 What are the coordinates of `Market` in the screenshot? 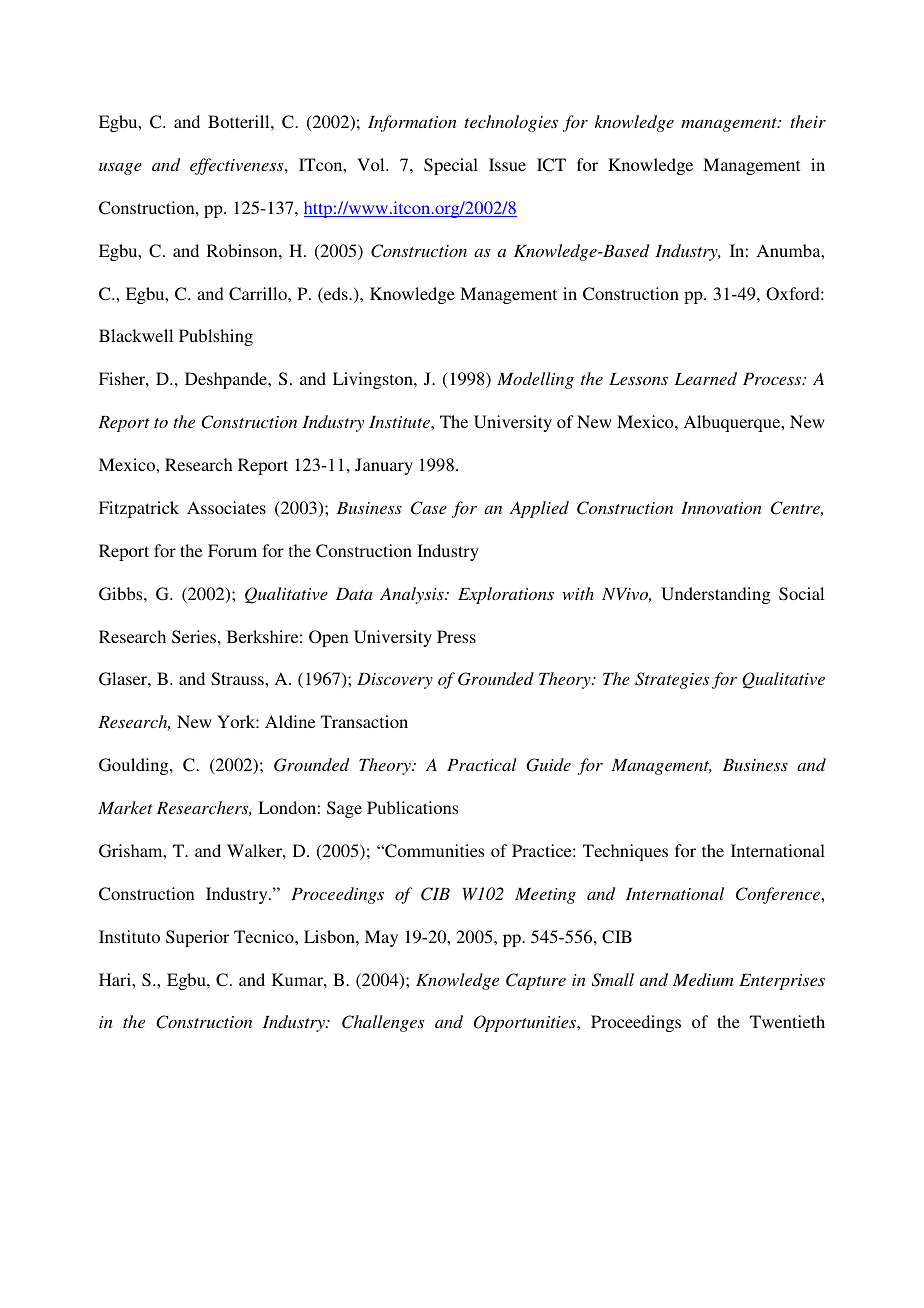 It's located at (125, 807).
